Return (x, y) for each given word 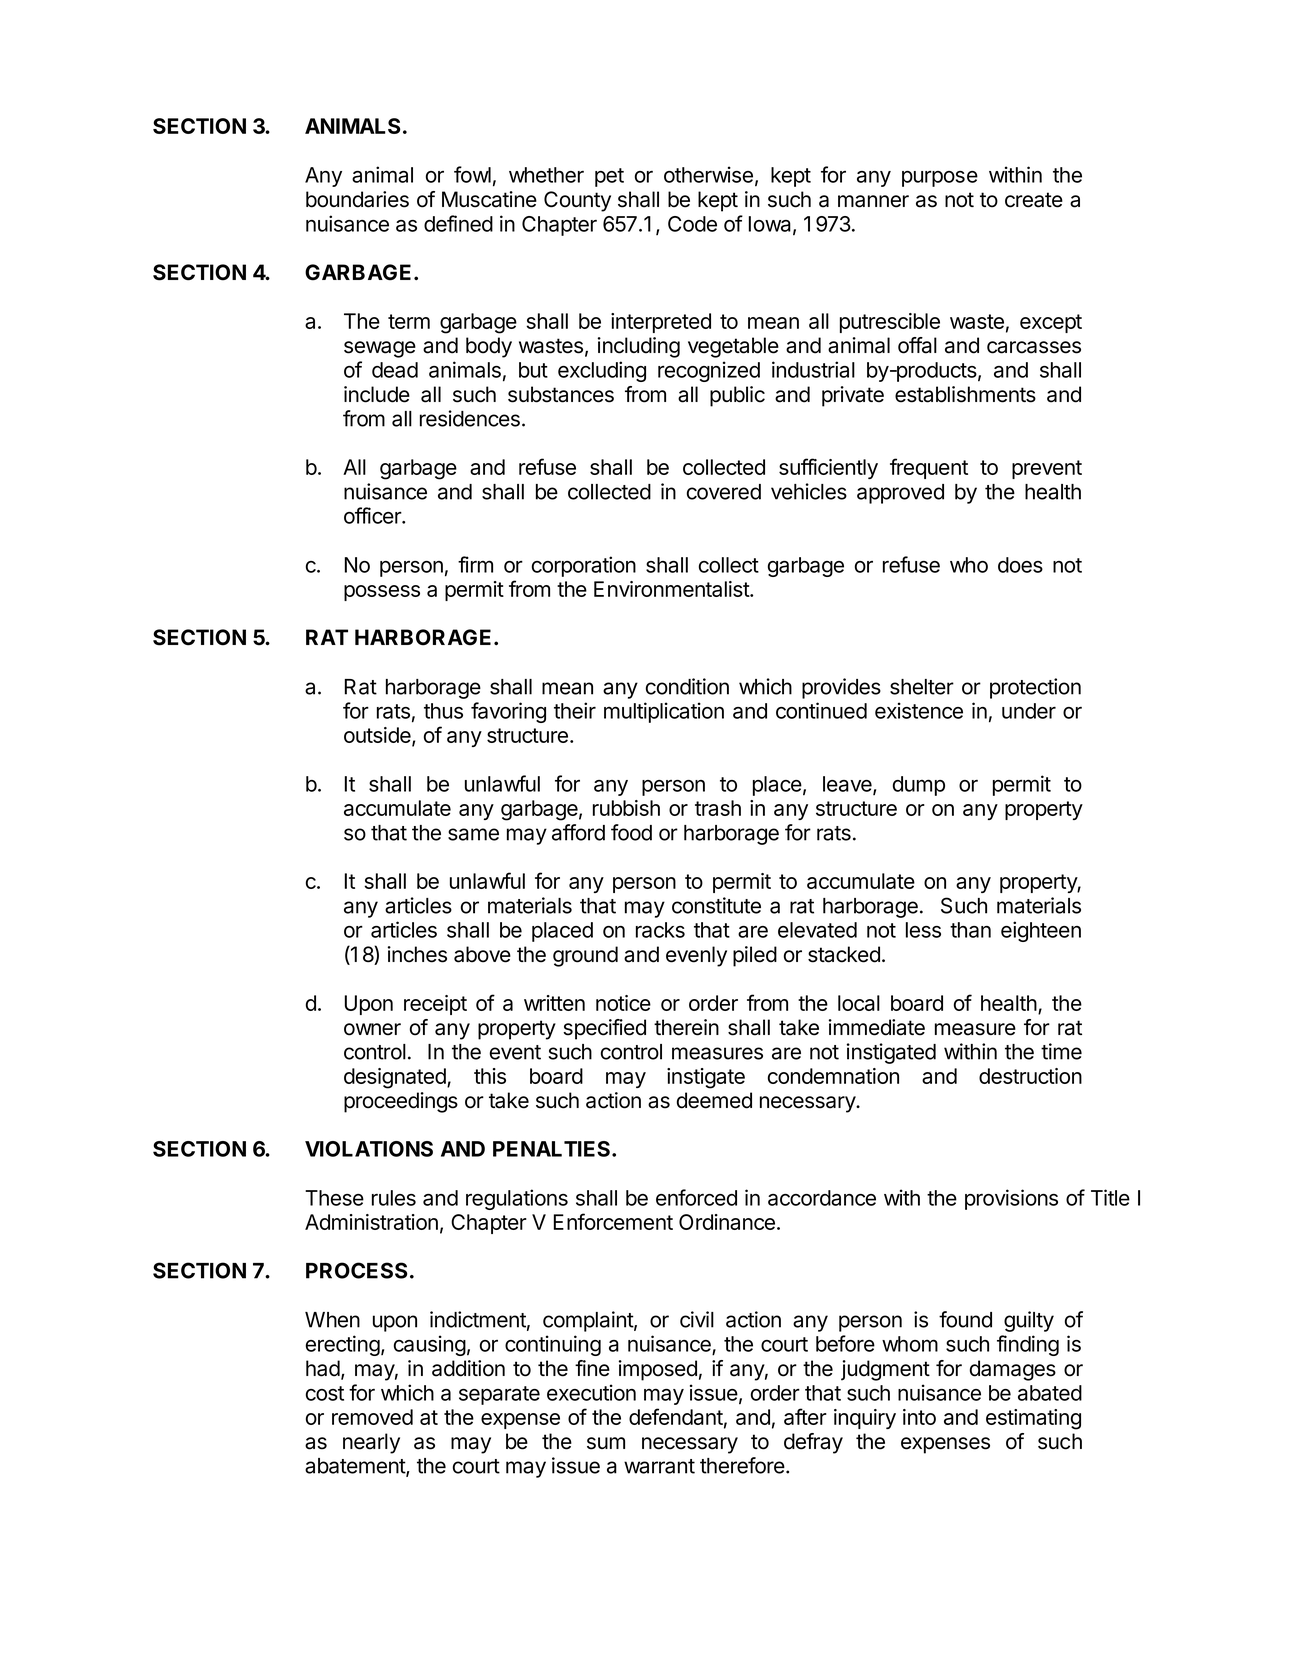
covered (724, 492)
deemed (714, 1100)
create (1034, 200)
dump (919, 786)
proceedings (401, 1102)
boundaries (357, 199)
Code (692, 224)
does (1020, 565)
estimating (1033, 1419)
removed (372, 1417)
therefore (742, 1465)
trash (718, 808)
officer (373, 515)
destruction (1030, 1076)
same (473, 834)
